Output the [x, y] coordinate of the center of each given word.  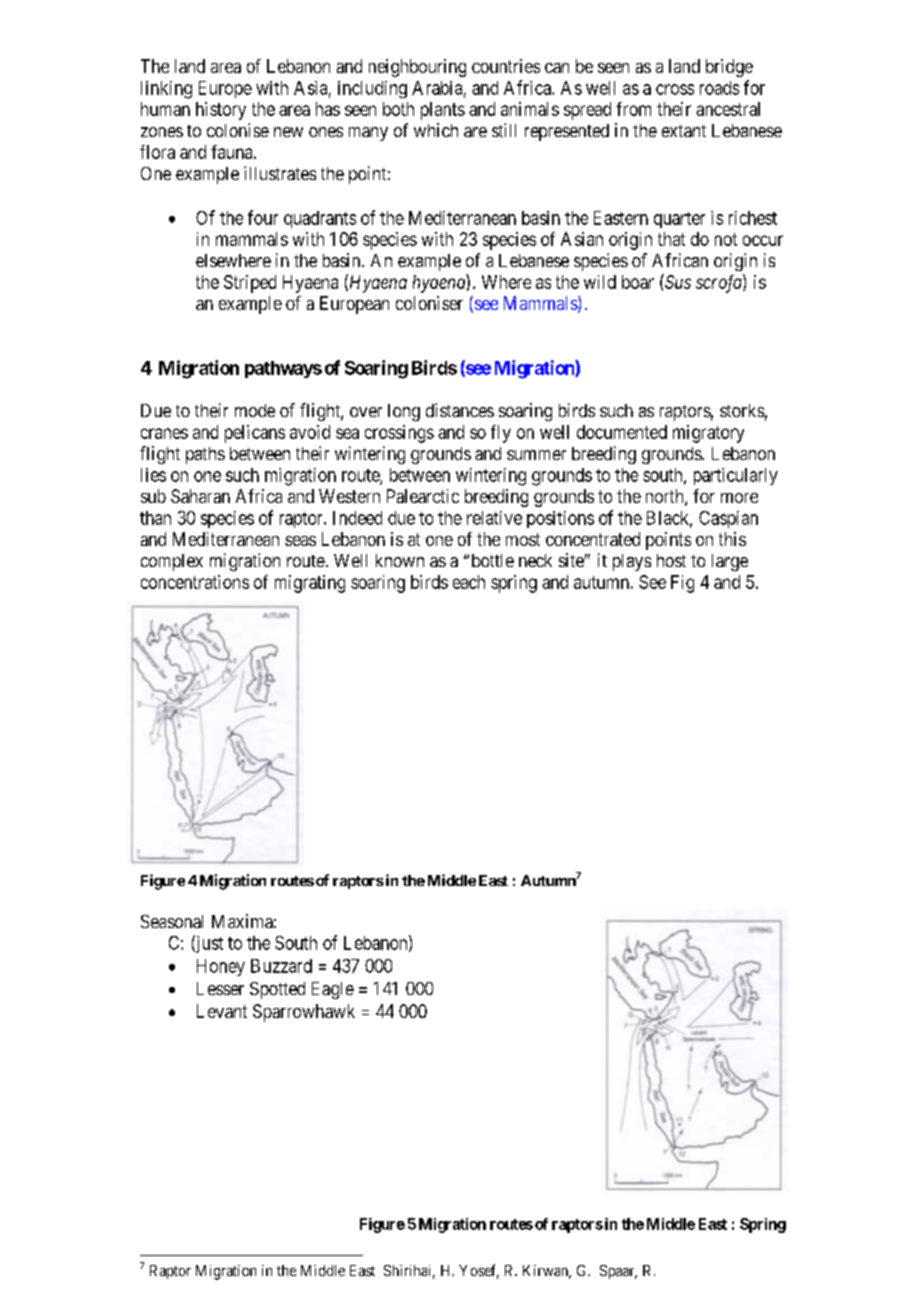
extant [684, 131]
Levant [222, 1011]
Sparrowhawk [304, 1013]
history [221, 111]
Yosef [479, 1271]
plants [443, 111]
